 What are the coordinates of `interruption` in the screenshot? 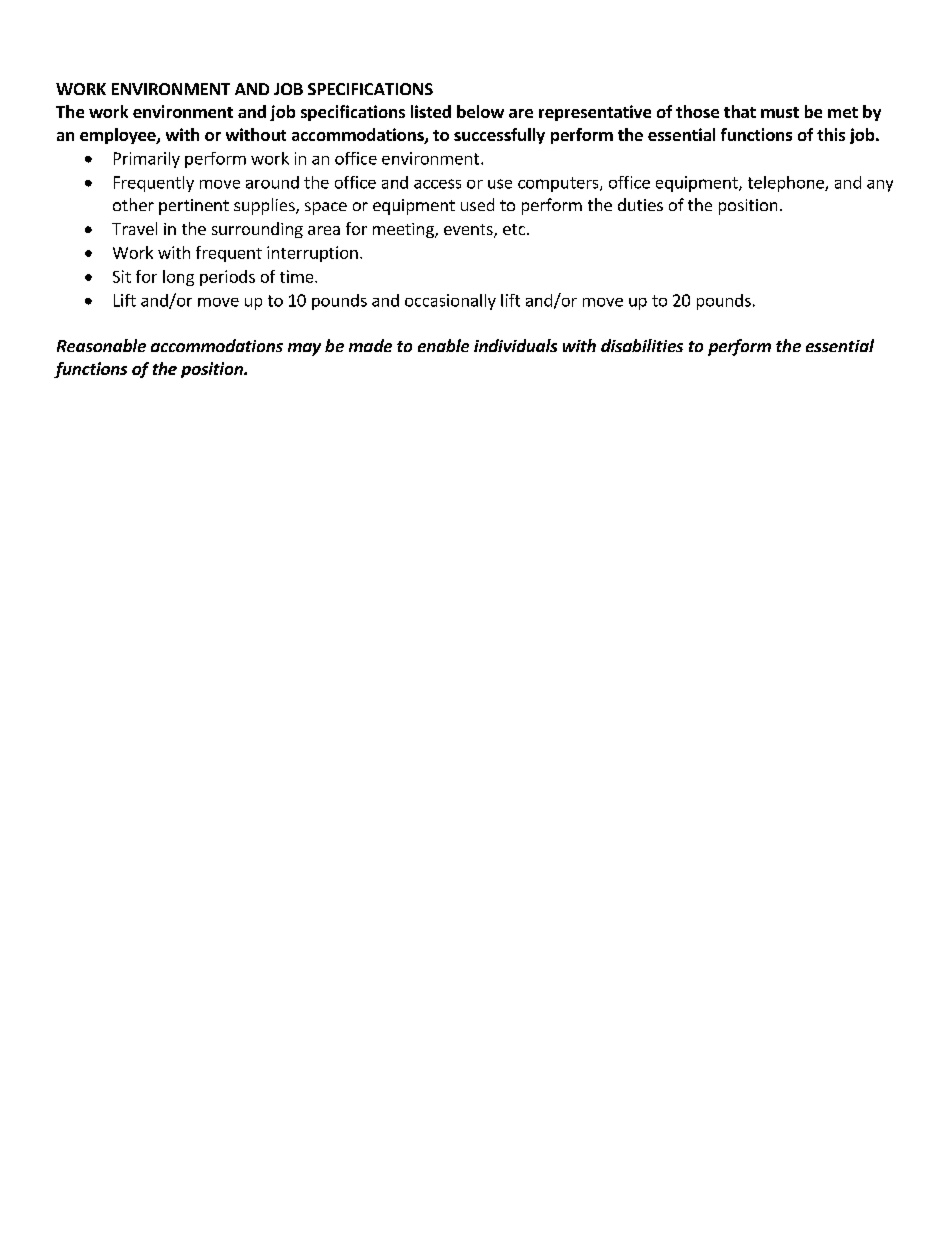 It's located at (312, 254).
